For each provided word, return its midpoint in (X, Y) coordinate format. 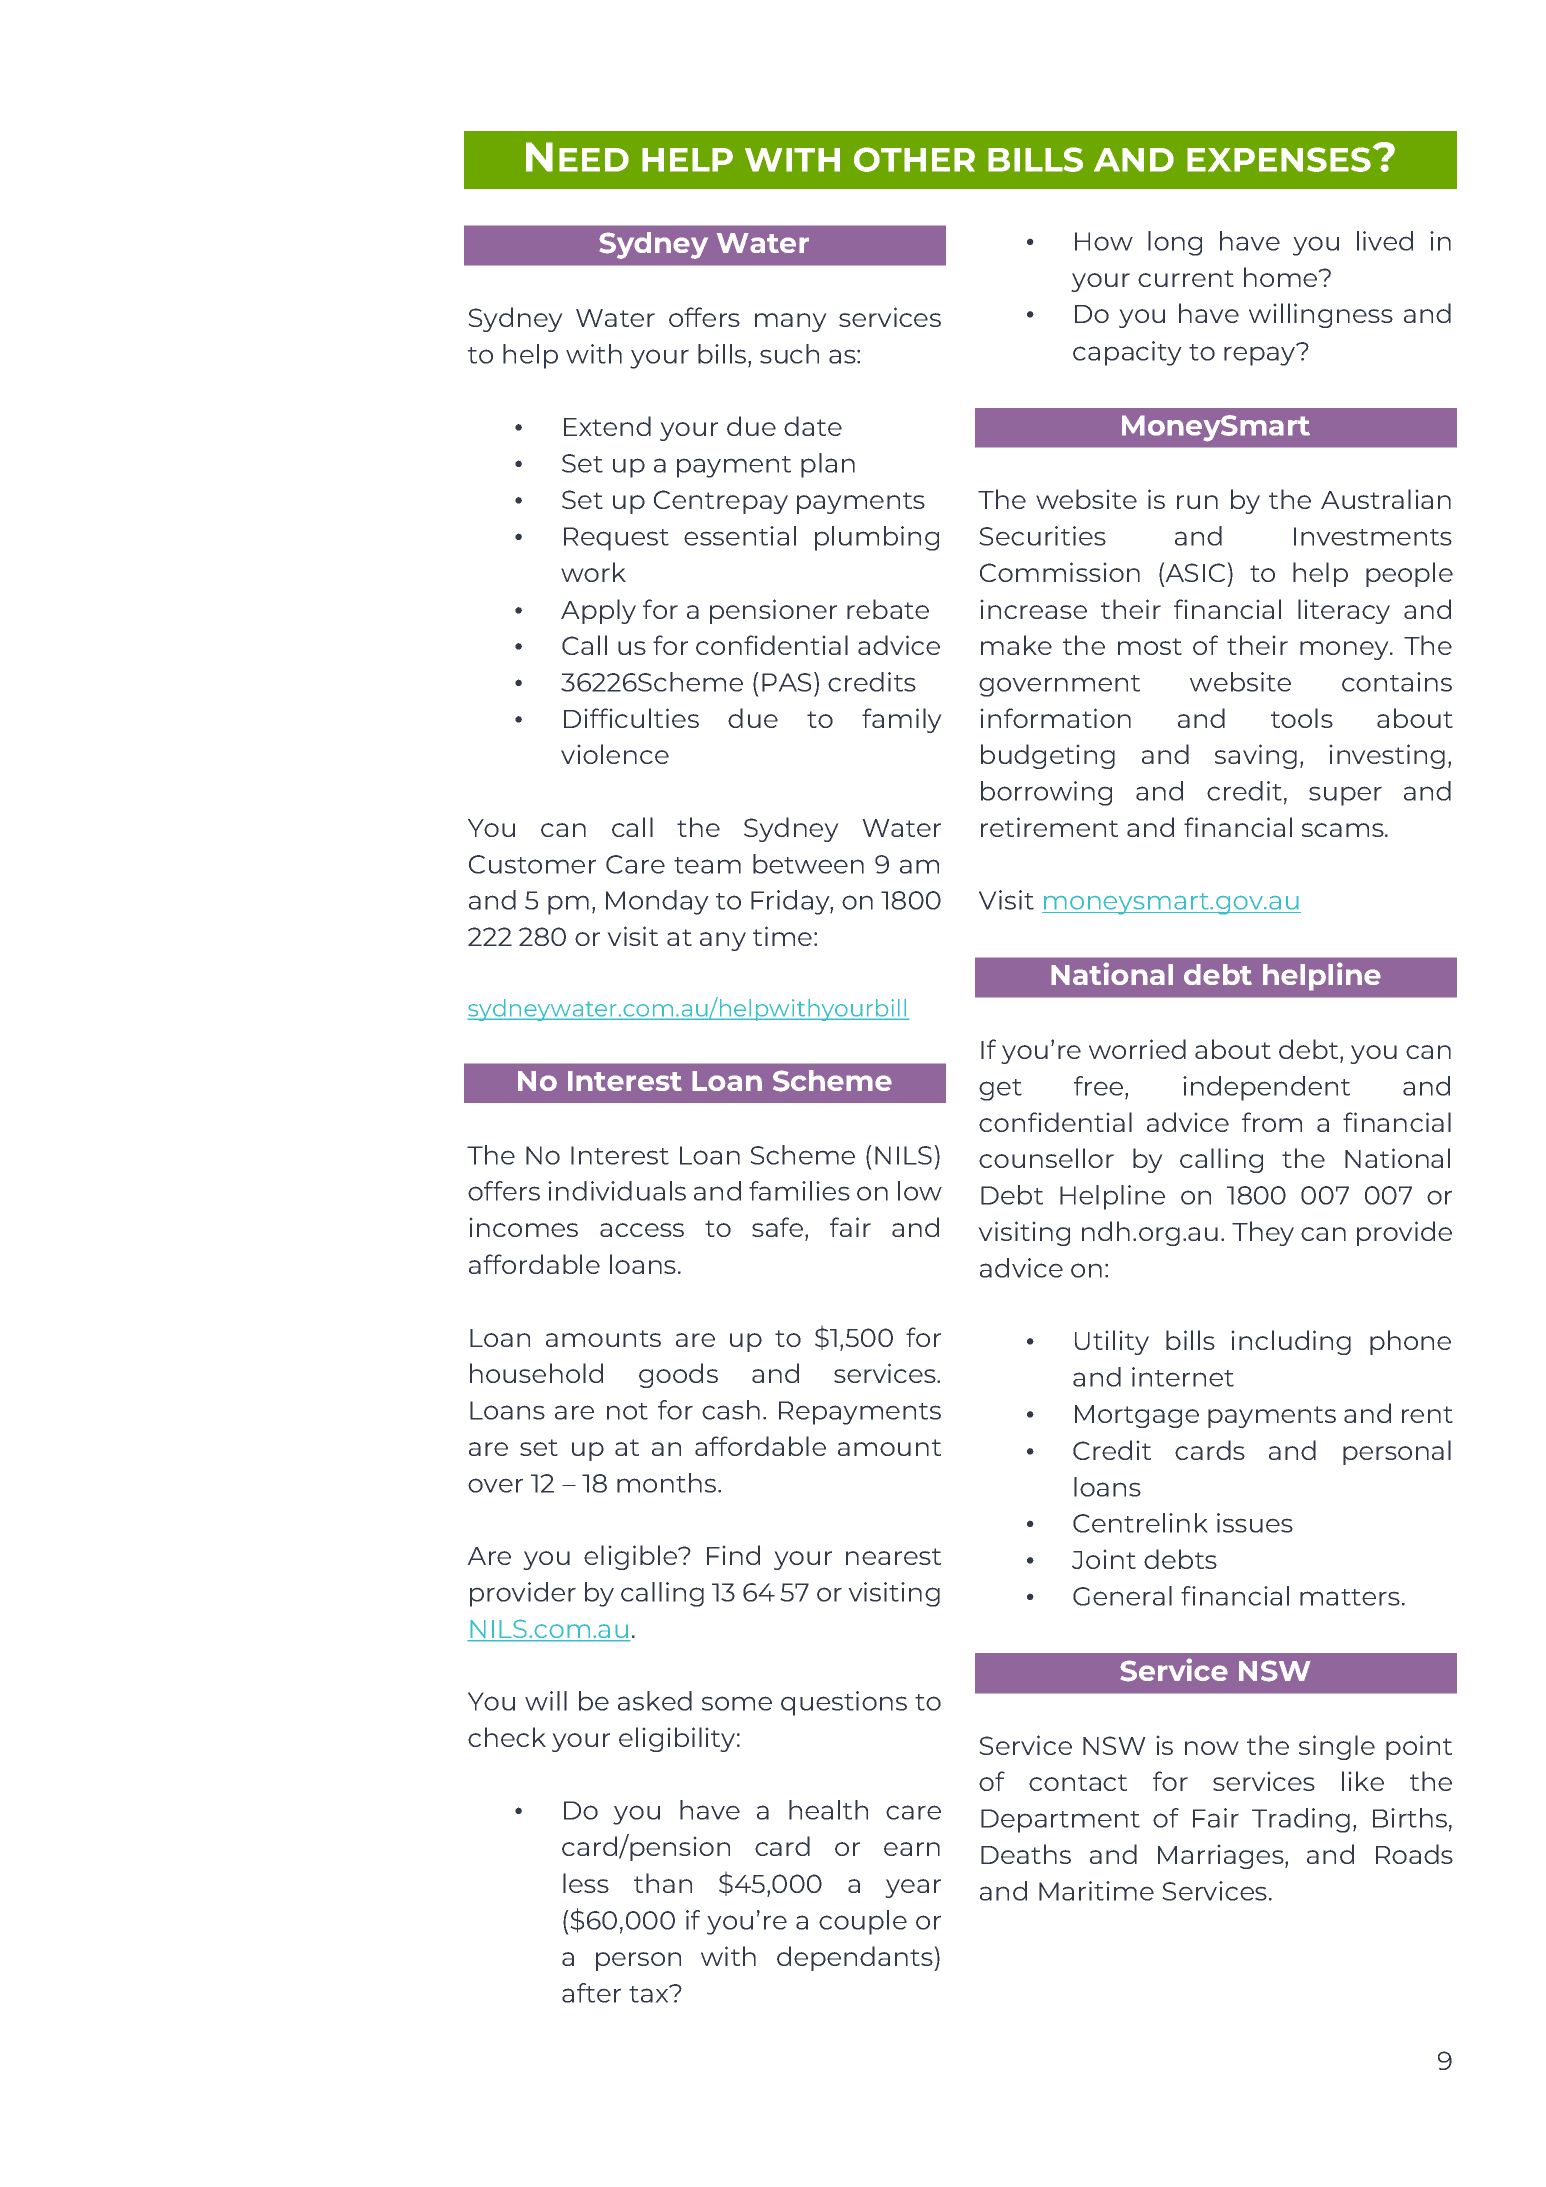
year (913, 1888)
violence (615, 754)
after (591, 1993)
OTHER (914, 159)
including (1291, 1342)
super (1345, 796)
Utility (1112, 1342)
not (627, 1411)
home (1282, 277)
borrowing (1046, 793)
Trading (1301, 1820)
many (791, 322)
